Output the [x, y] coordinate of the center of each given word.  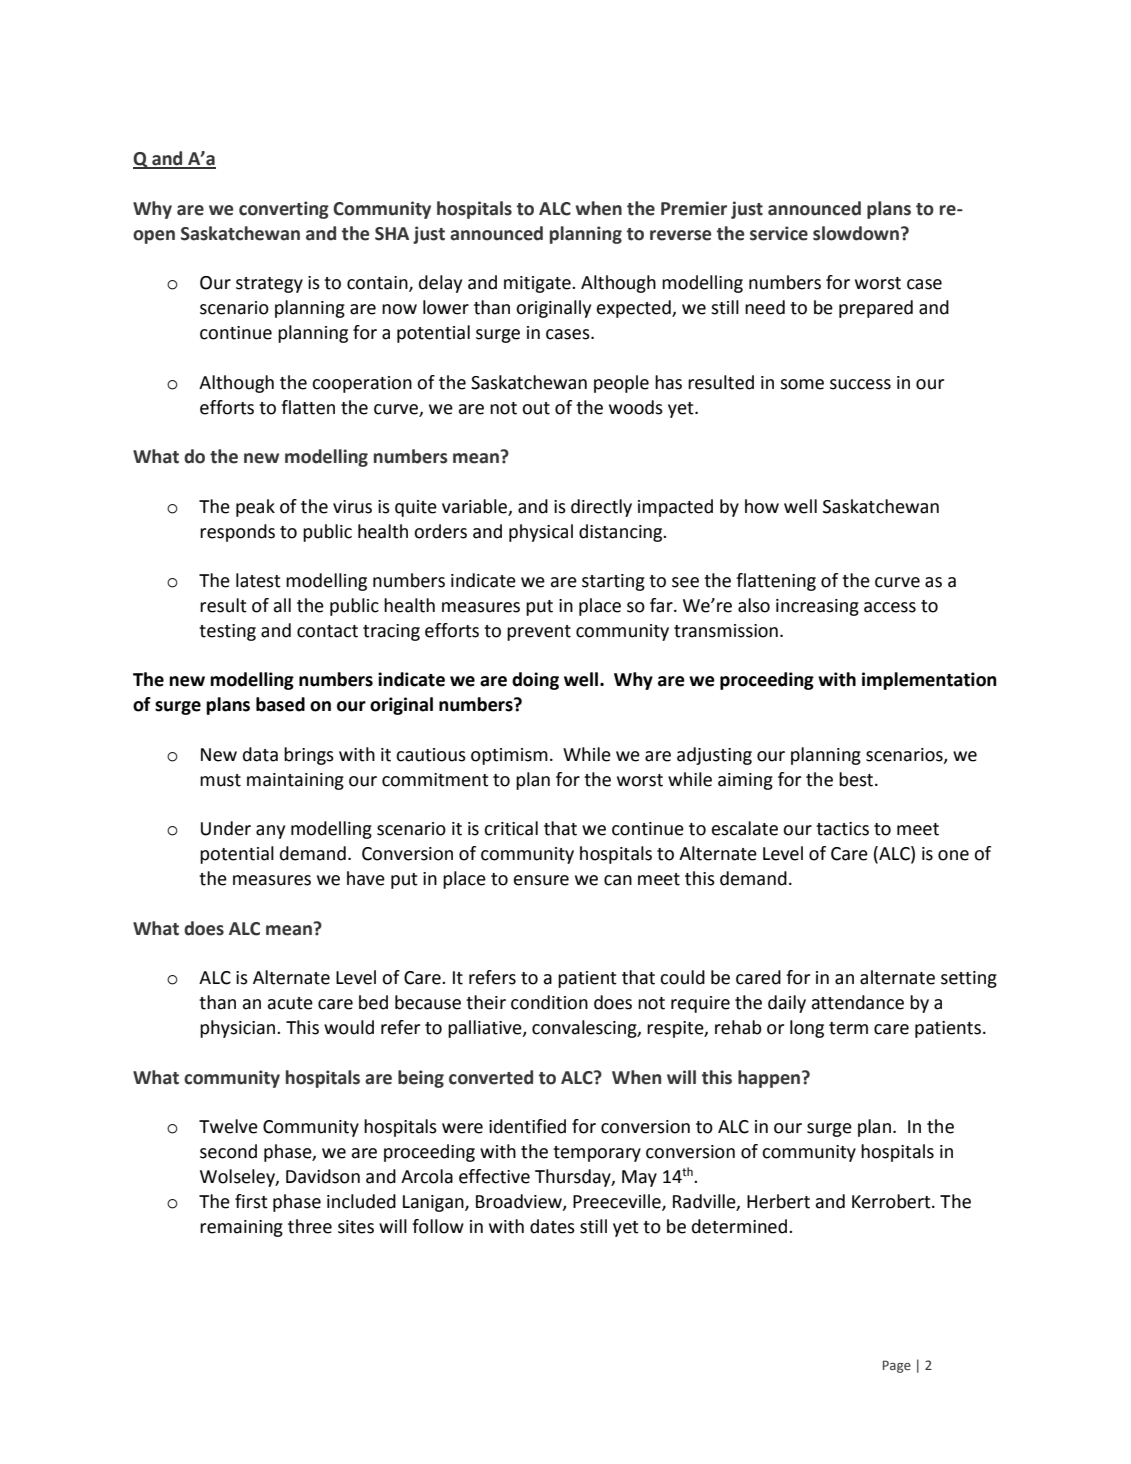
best [857, 779]
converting [284, 210]
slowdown [856, 233]
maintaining [295, 781]
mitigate [538, 284]
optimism [509, 756]
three [310, 1226]
